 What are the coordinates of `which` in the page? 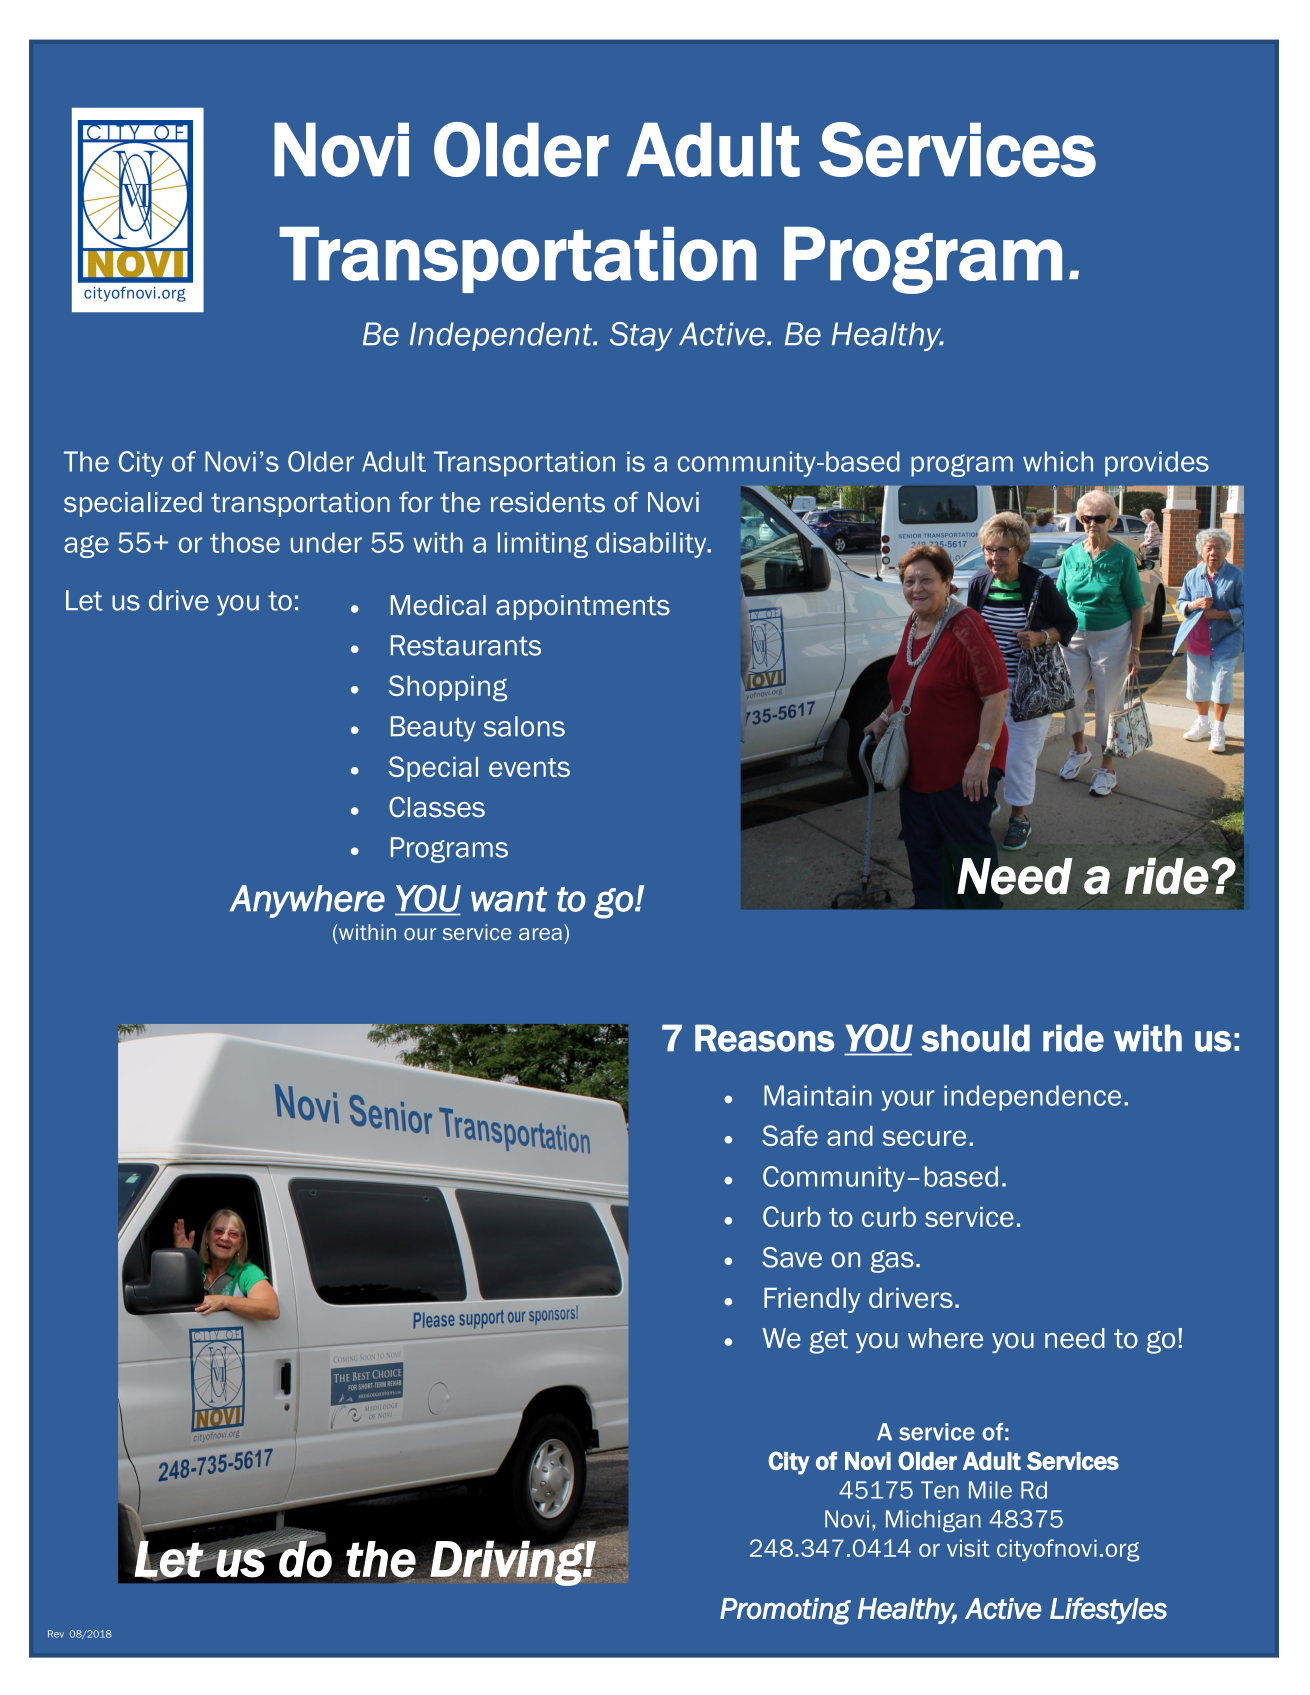 It's located at (1058, 461).
